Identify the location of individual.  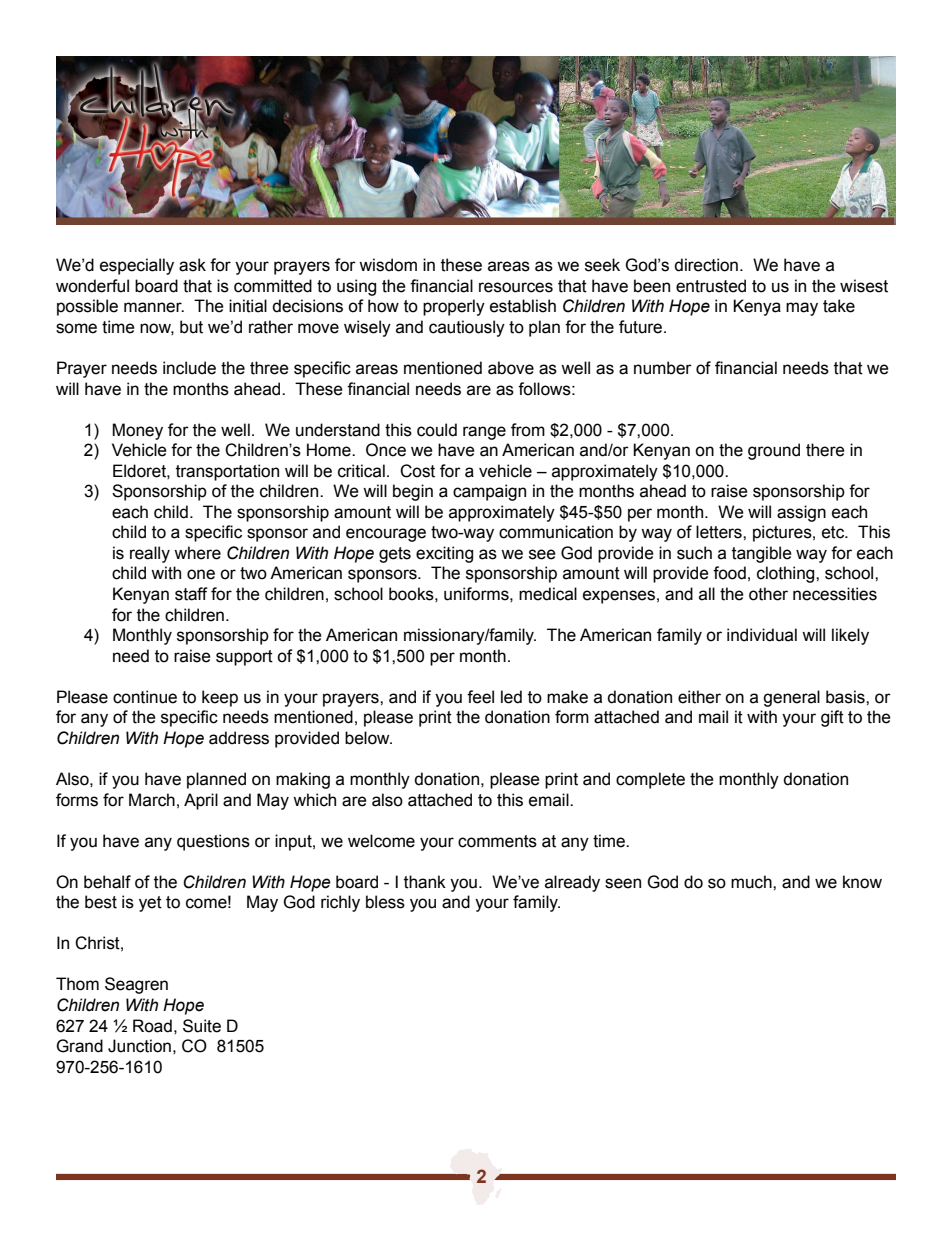
(762, 635).
